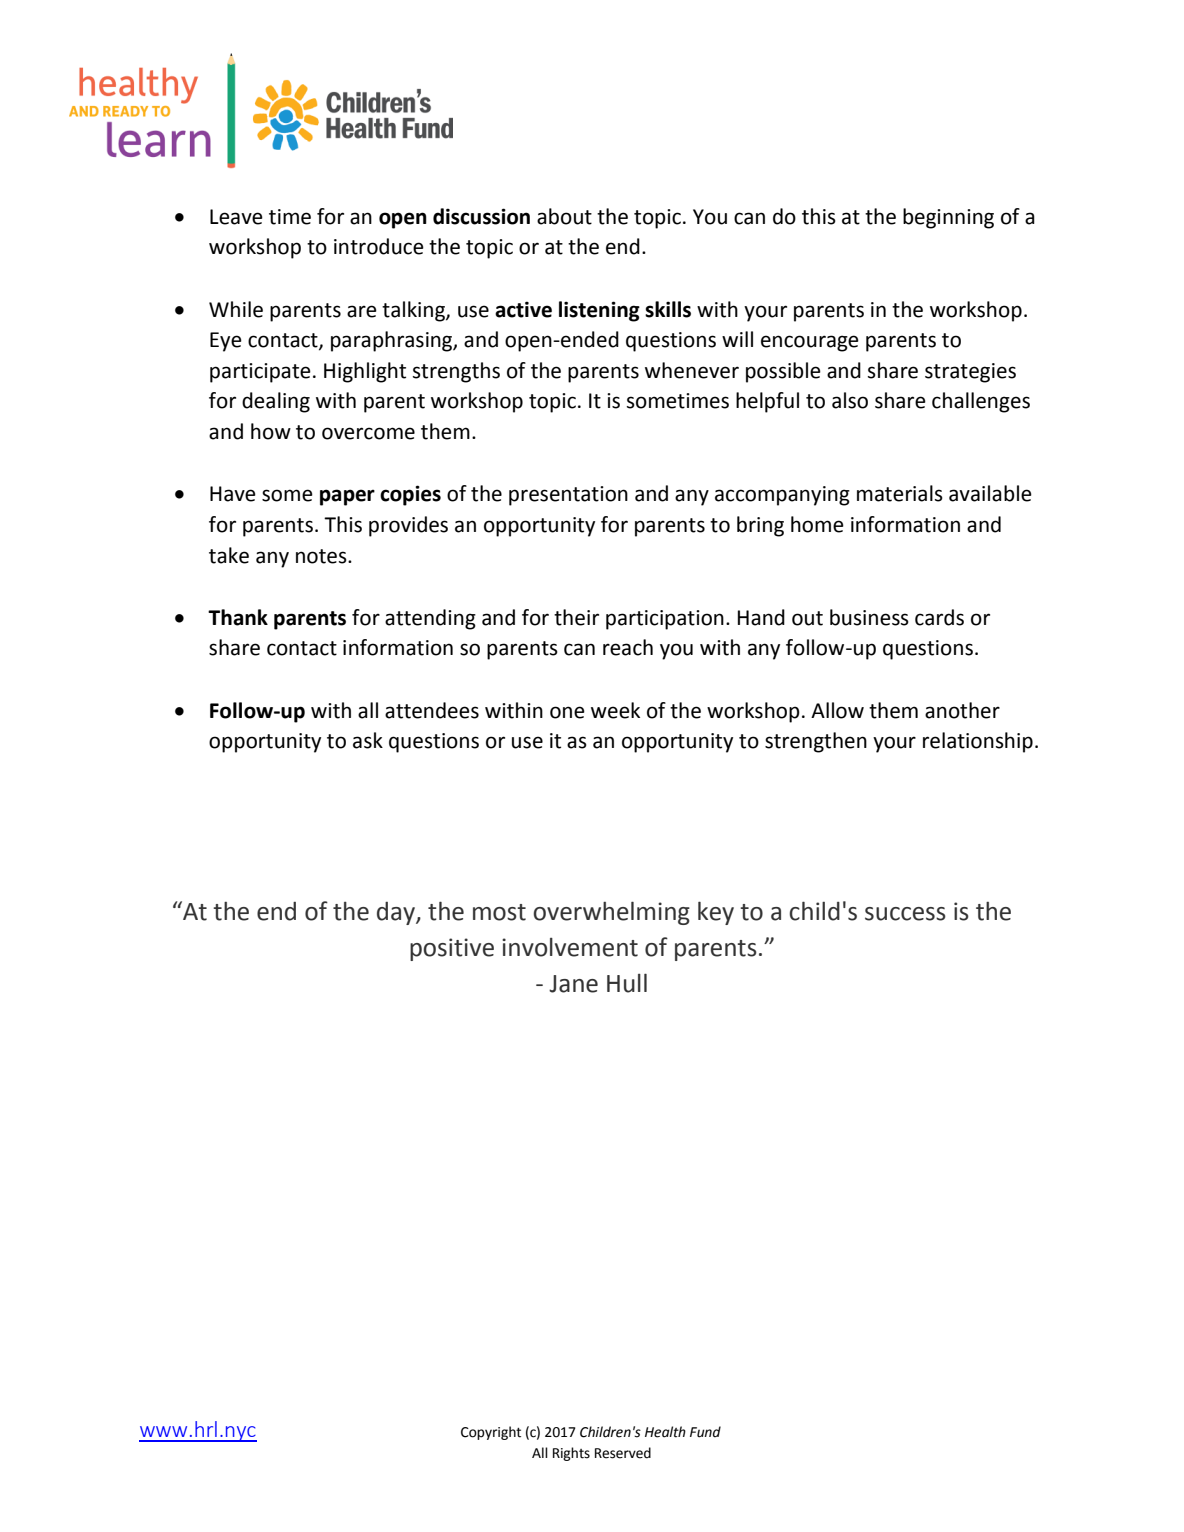 The height and width of the document is (1532, 1184). Describe the element at coordinates (627, 983) in the document. I see `Hull` at that location.
